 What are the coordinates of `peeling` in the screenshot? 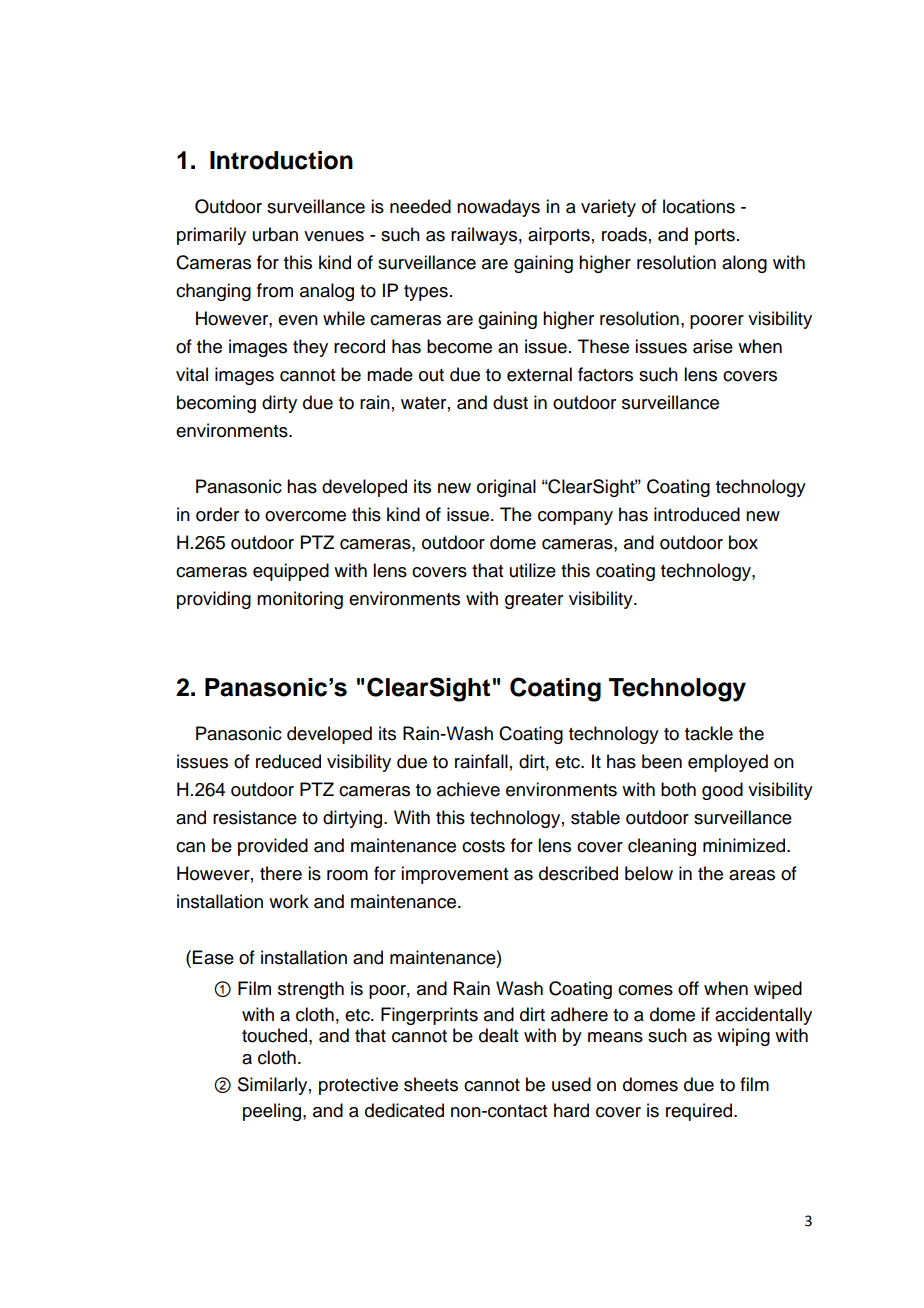 It's located at (272, 1112).
